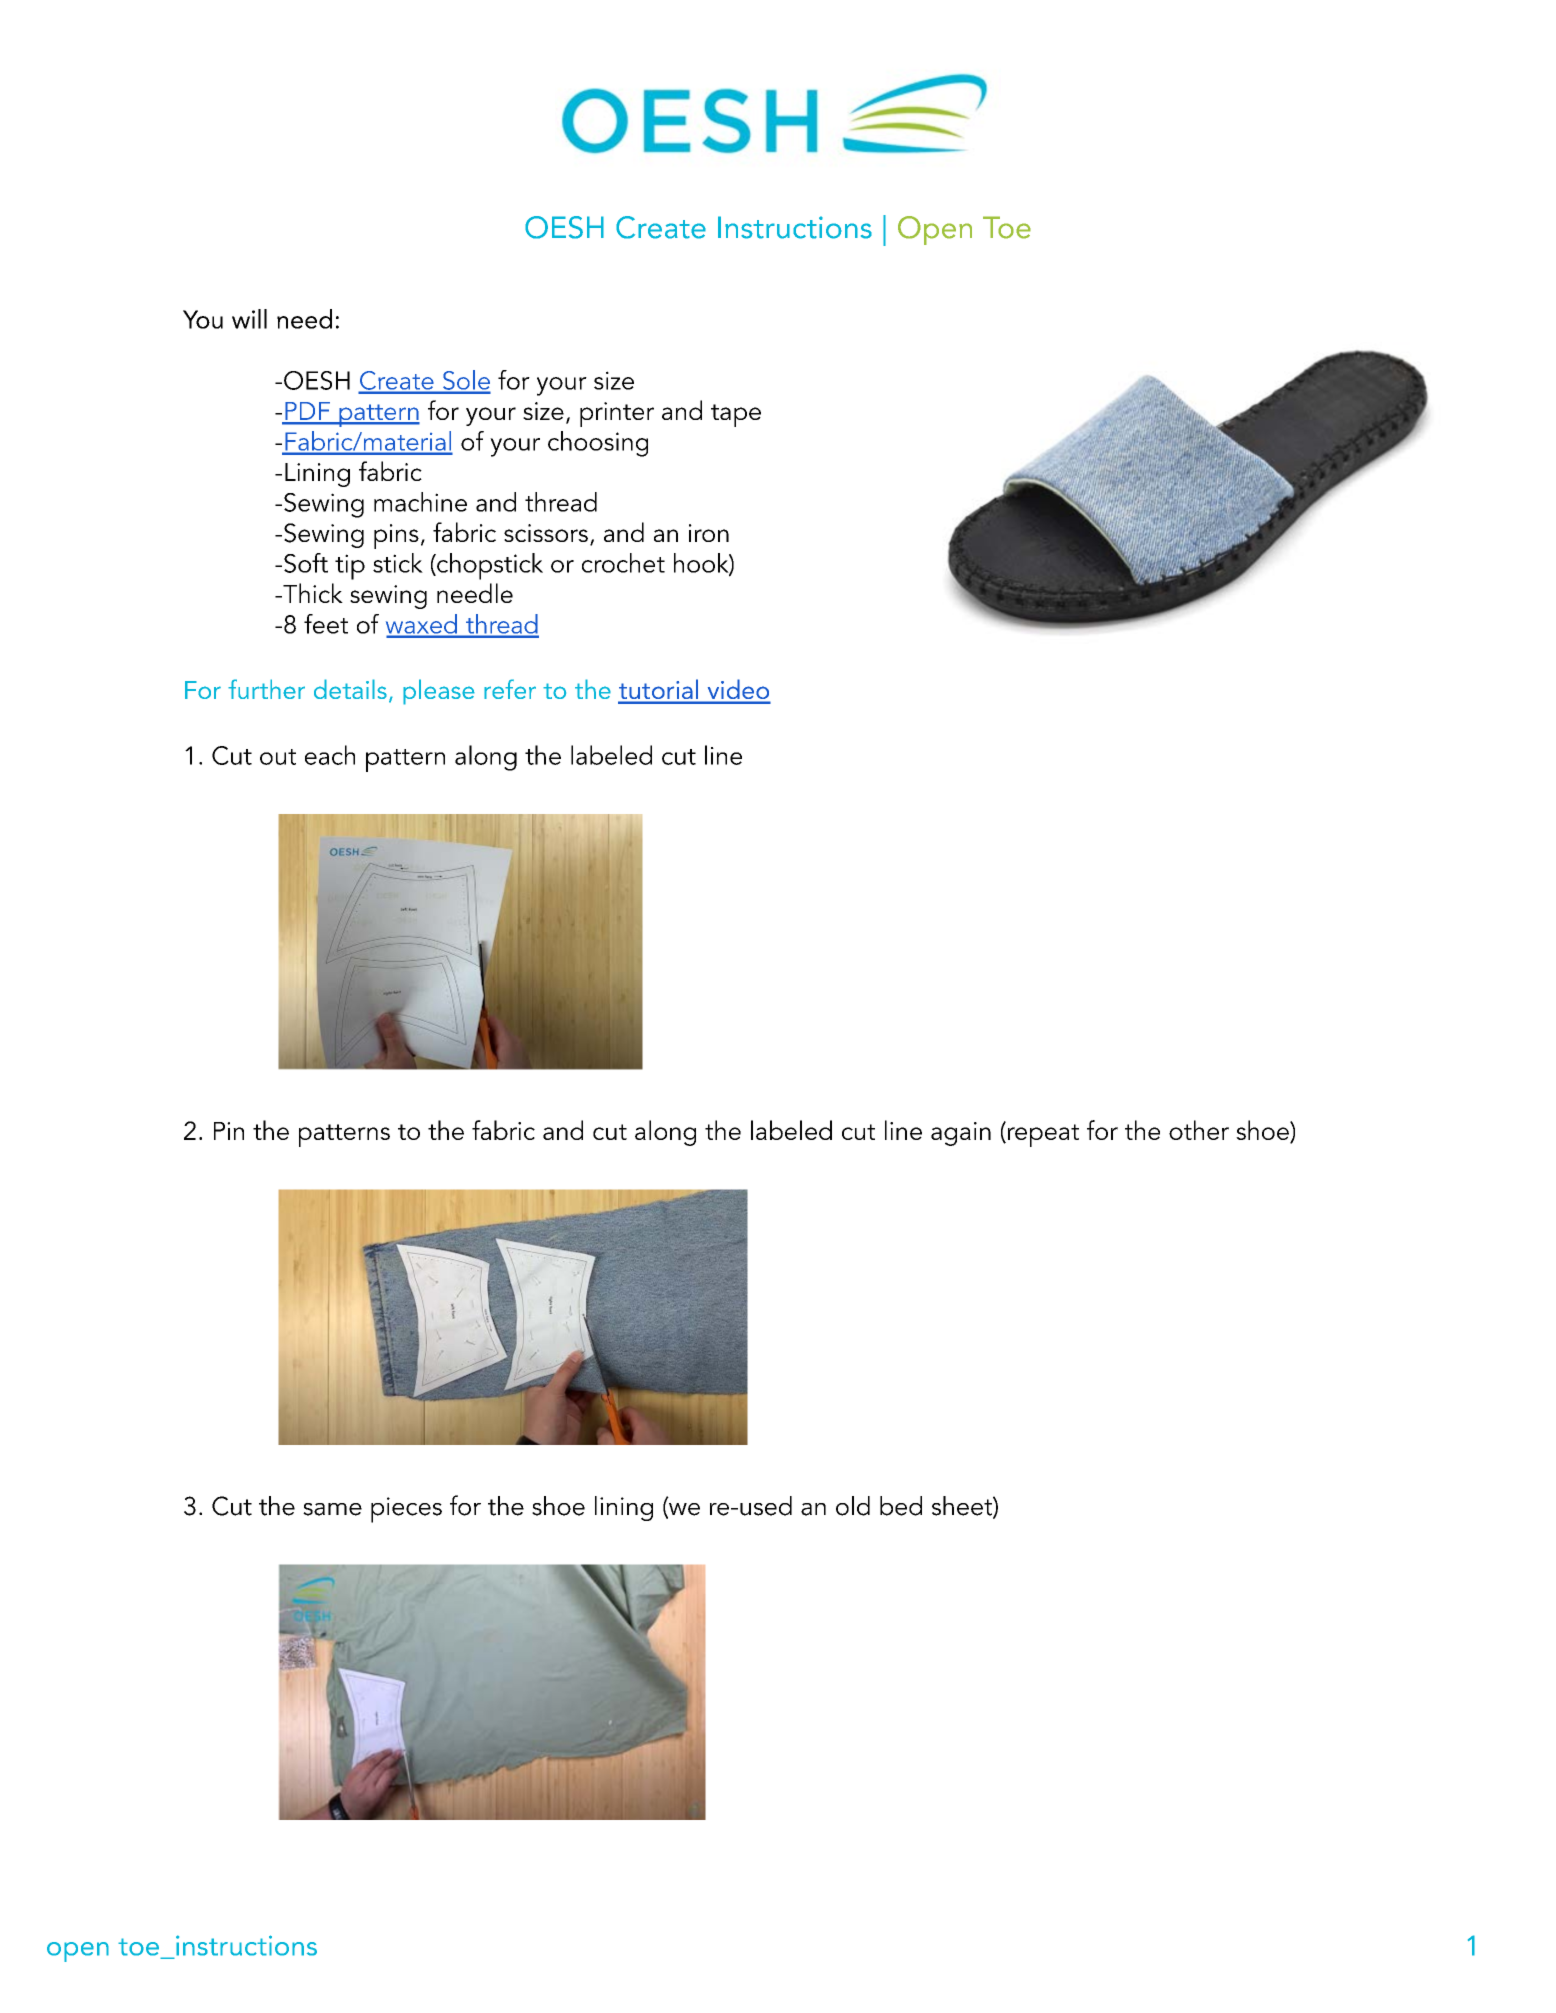 The width and height of the screenshot is (1556, 2013). Describe the element at coordinates (278, 757) in the screenshot. I see `out` at that location.
